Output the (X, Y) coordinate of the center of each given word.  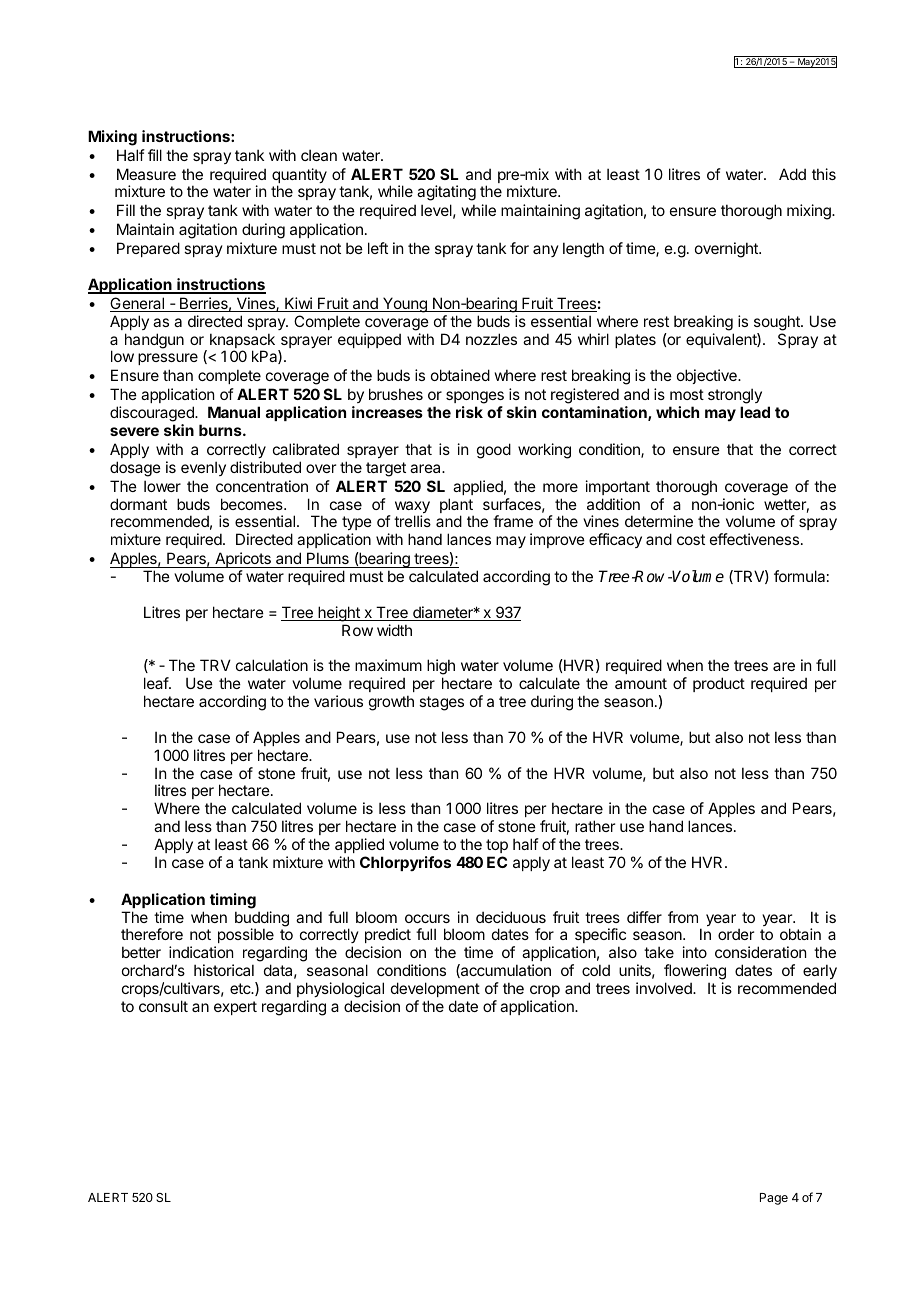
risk (469, 412)
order (736, 934)
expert (235, 1008)
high (441, 668)
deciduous (511, 917)
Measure (146, 174)
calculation (272, 665)
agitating (446, 193)
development (435, 989)
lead (755, 412)
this (824, 174)
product (719, 684)
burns (221, 430)
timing (233, 901)
